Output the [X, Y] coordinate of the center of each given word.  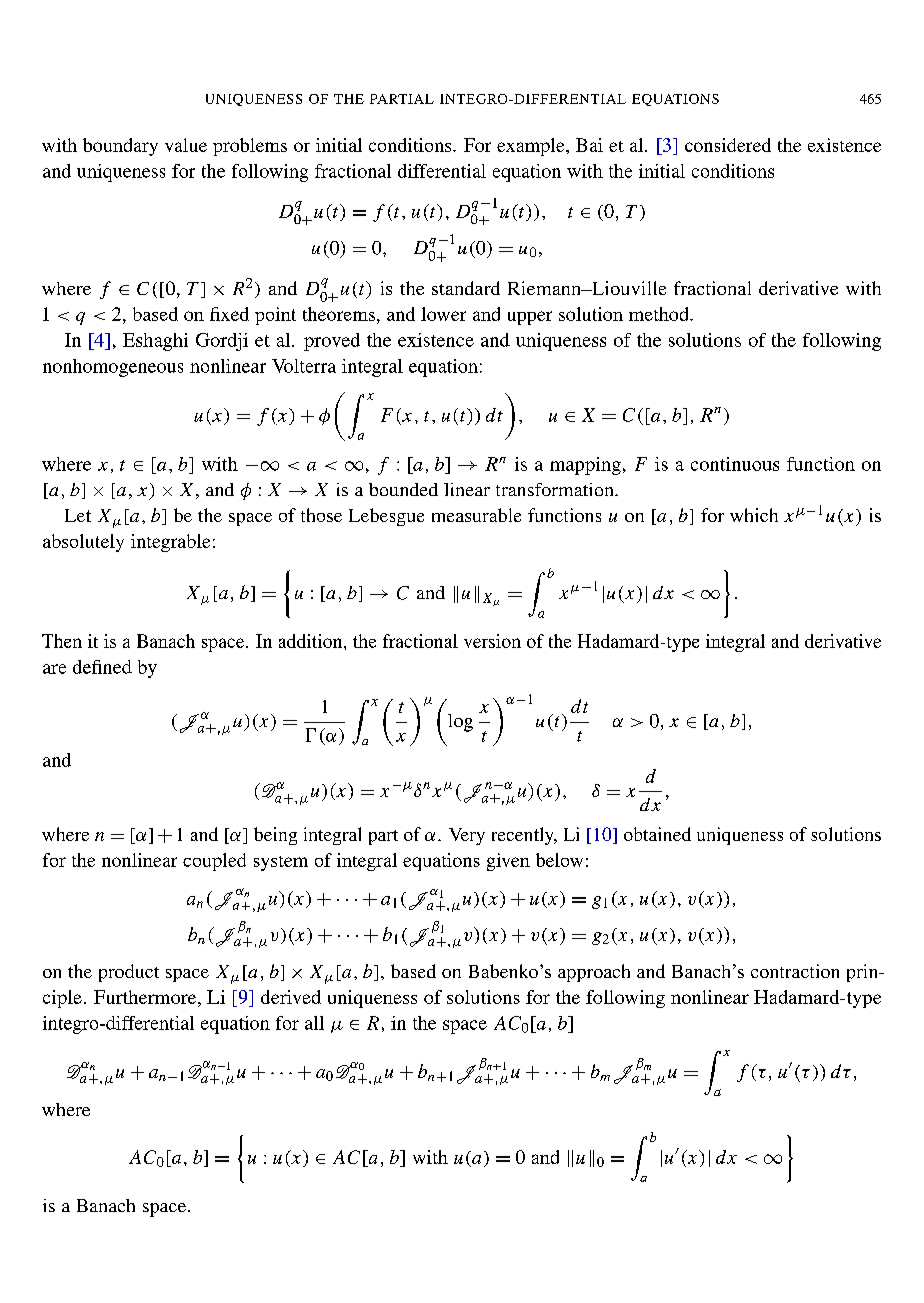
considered [728, 145]
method [660, 314]
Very [467, 836]
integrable [170, 543]
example [532, 147]
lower [443, 314]
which [754, 515]
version [492, 641]
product [129, 973]
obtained [657, 834]
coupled [214, 862]
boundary [120, 147]
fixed [229, 314]
